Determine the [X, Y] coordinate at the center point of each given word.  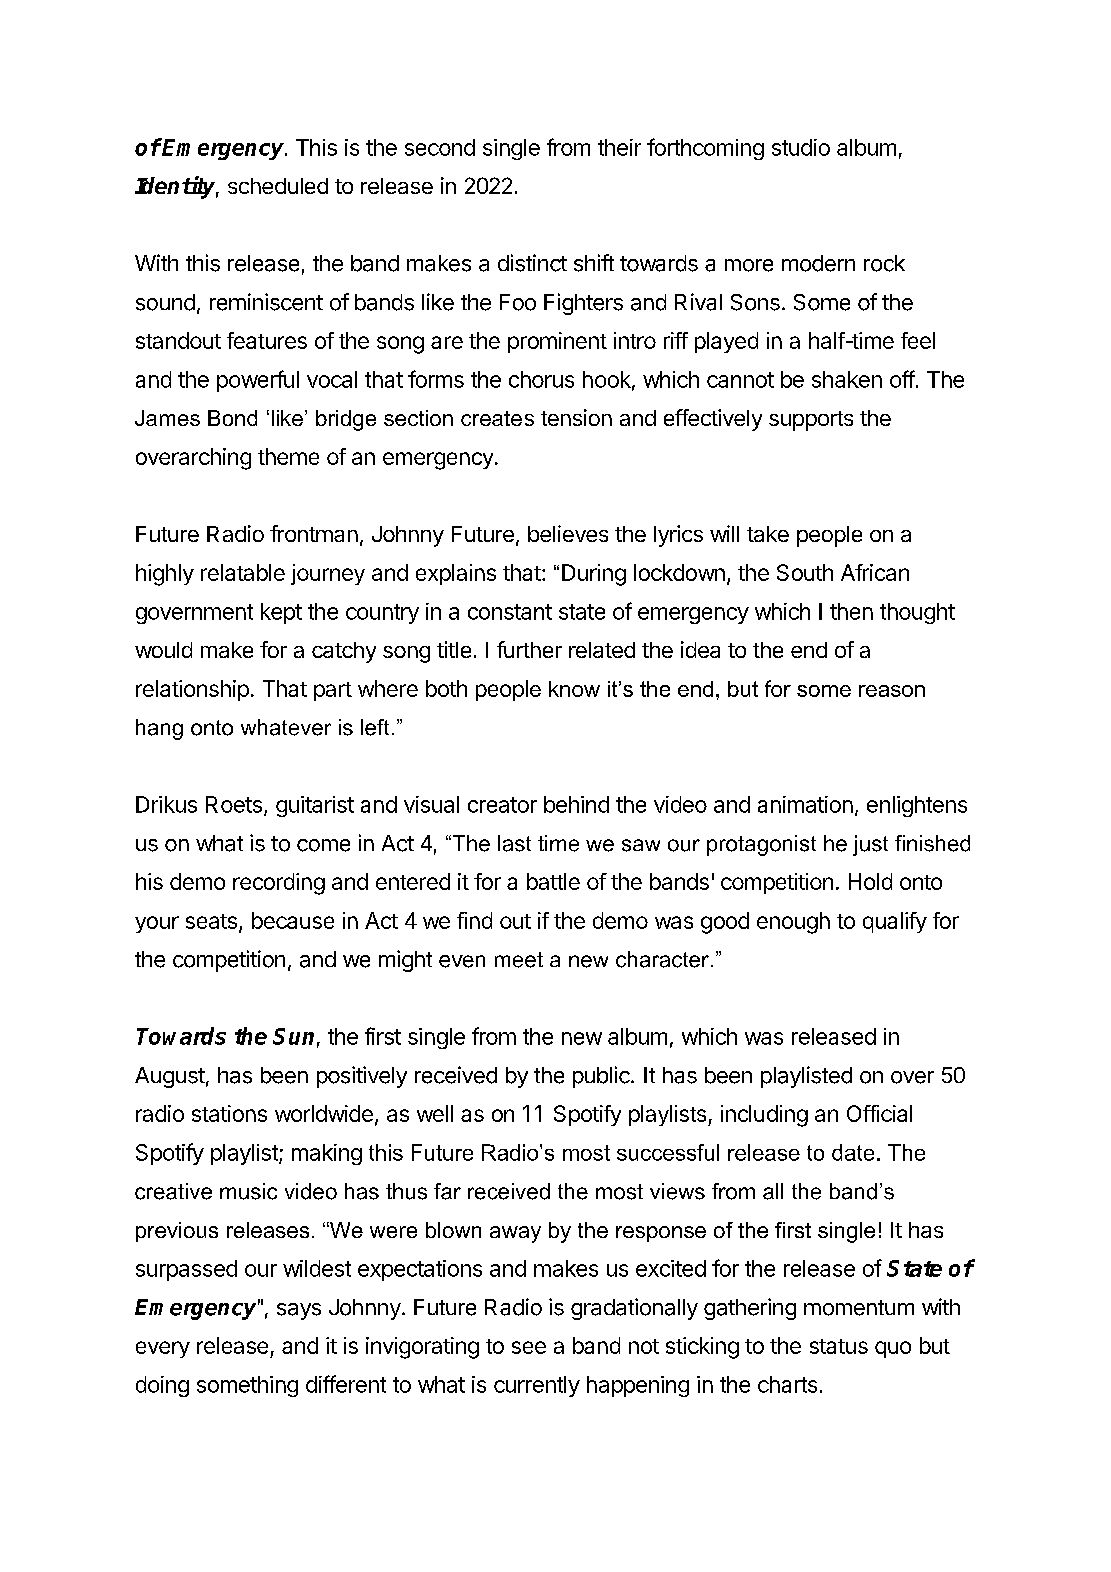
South [805, 572]
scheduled [278, 186]
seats [211, 921]
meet [519, 960]
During [594, 575]
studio [801, 147]
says [299, 1311]
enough [793, 923]
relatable [243, 572]
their [619, 147]
